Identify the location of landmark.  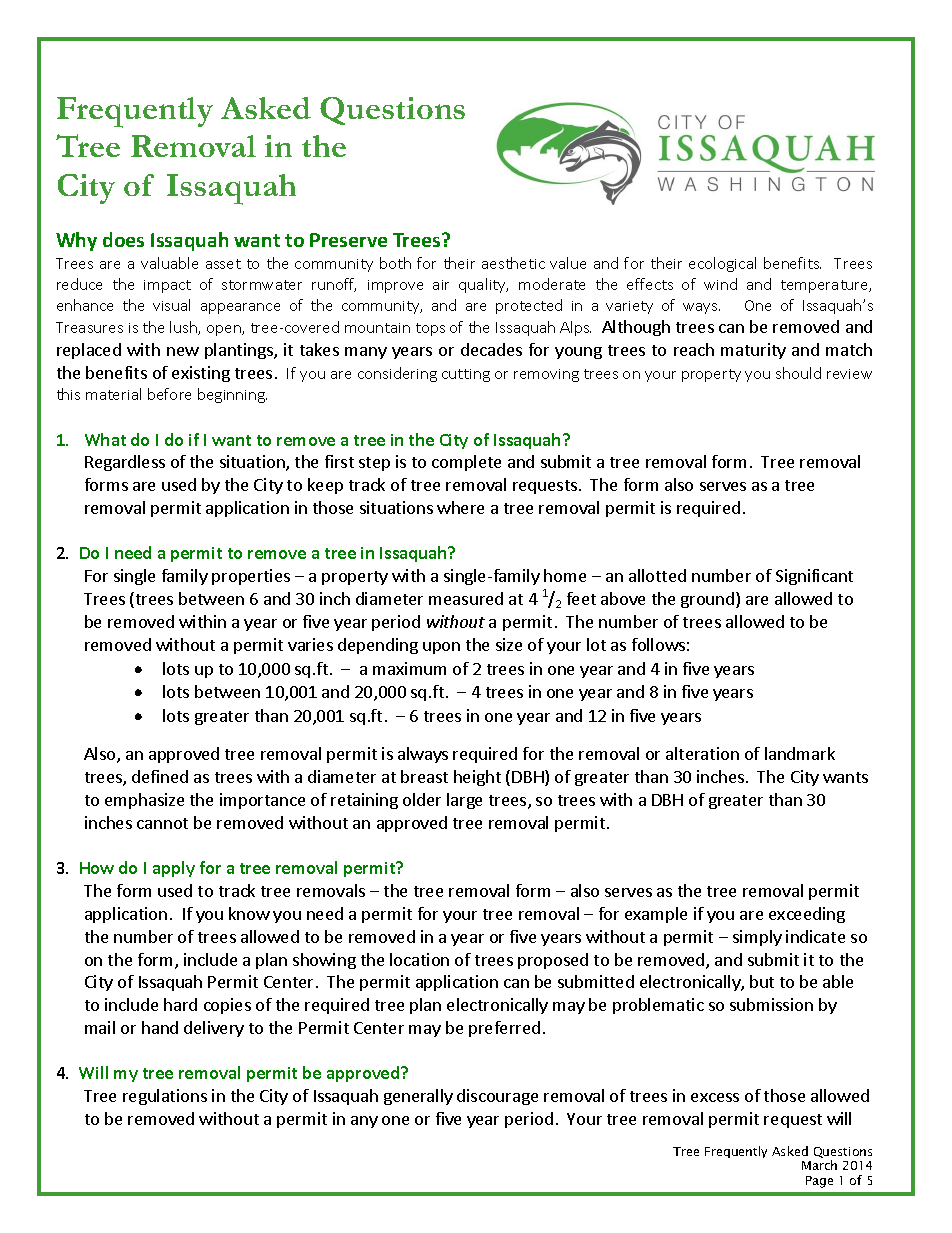
(800, 753).
